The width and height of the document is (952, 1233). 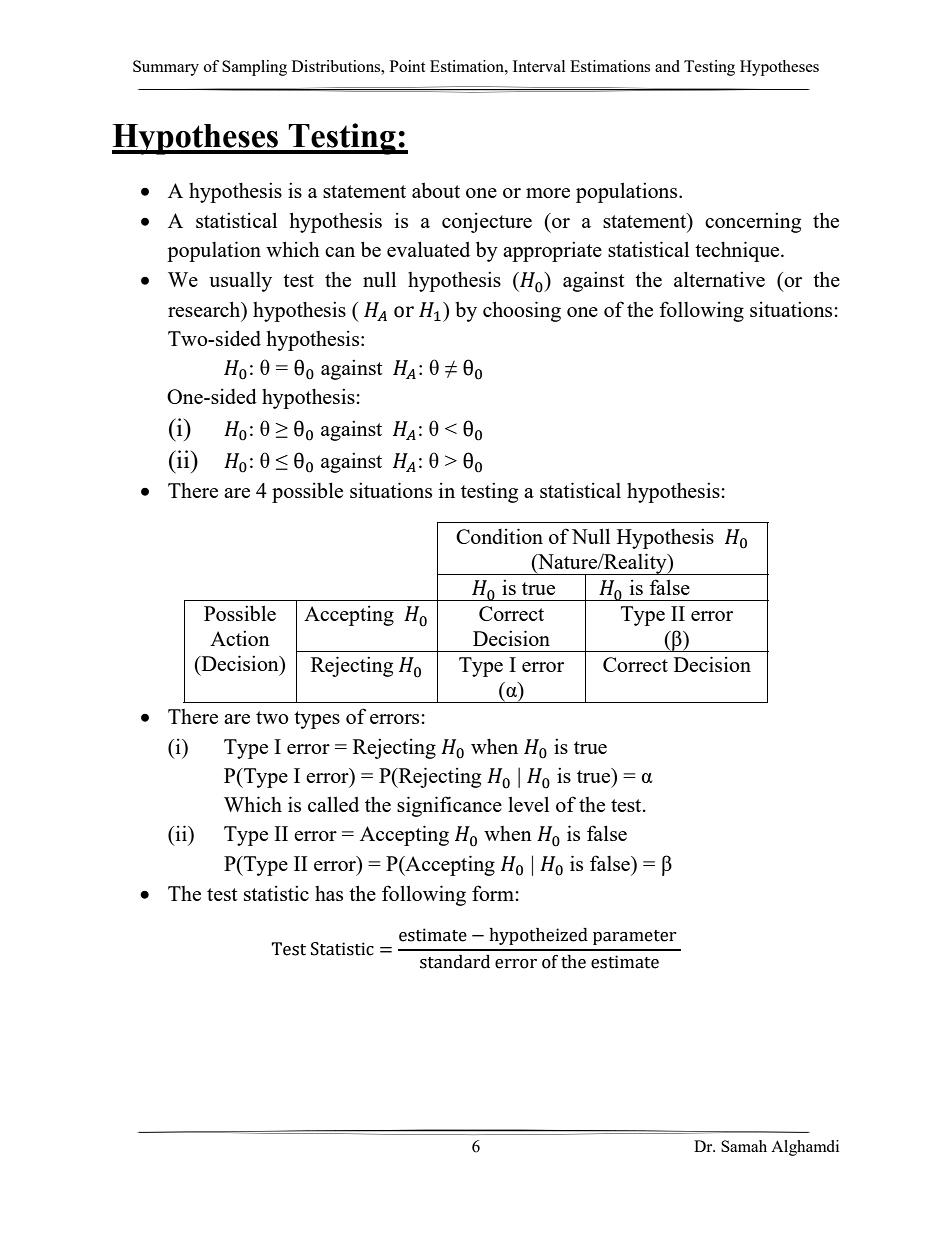 I want to click on significance, so click(x=449, y=806).
